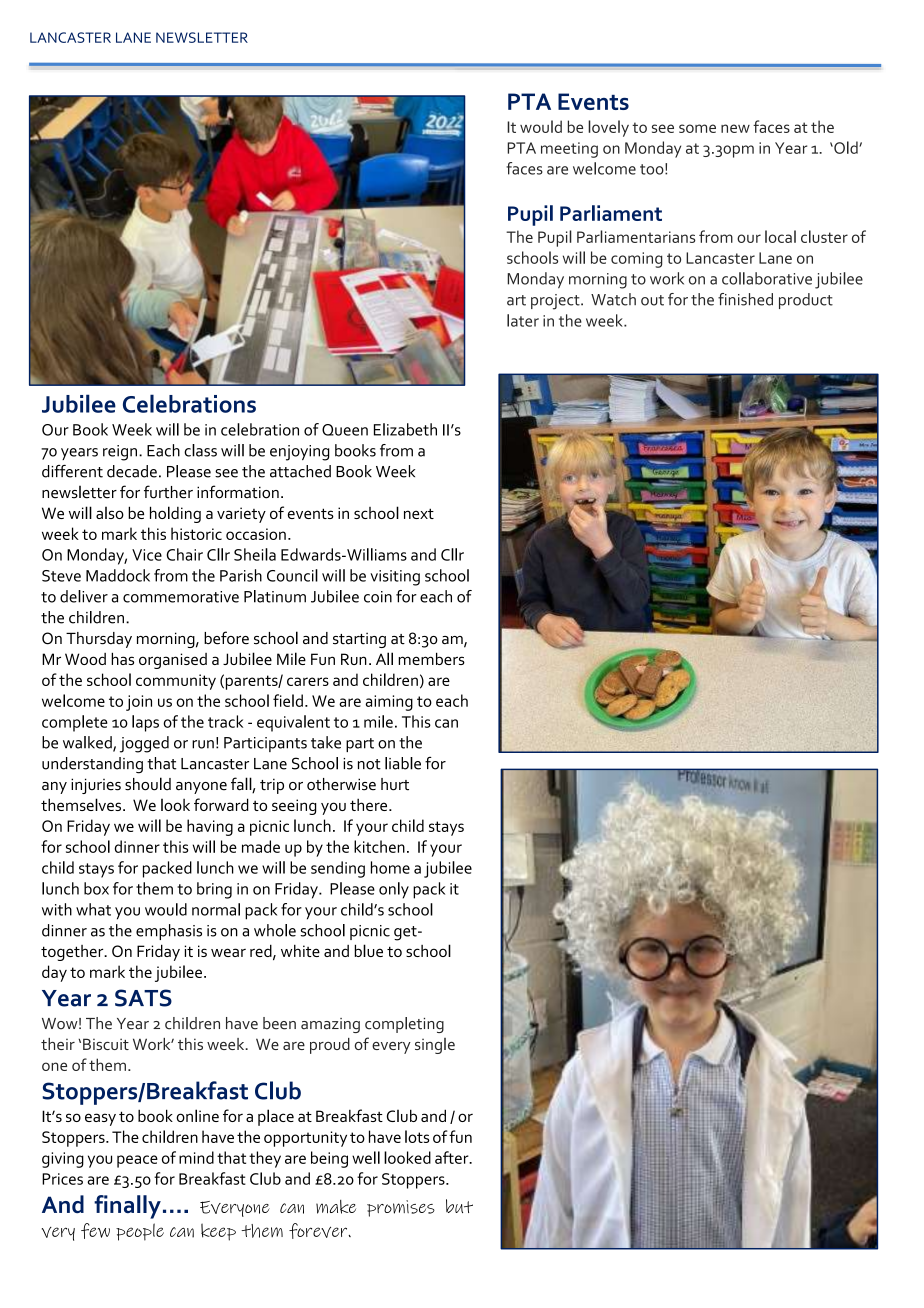 This image has width=924, height=1308. I want to click on finished, so click(745, 299).
